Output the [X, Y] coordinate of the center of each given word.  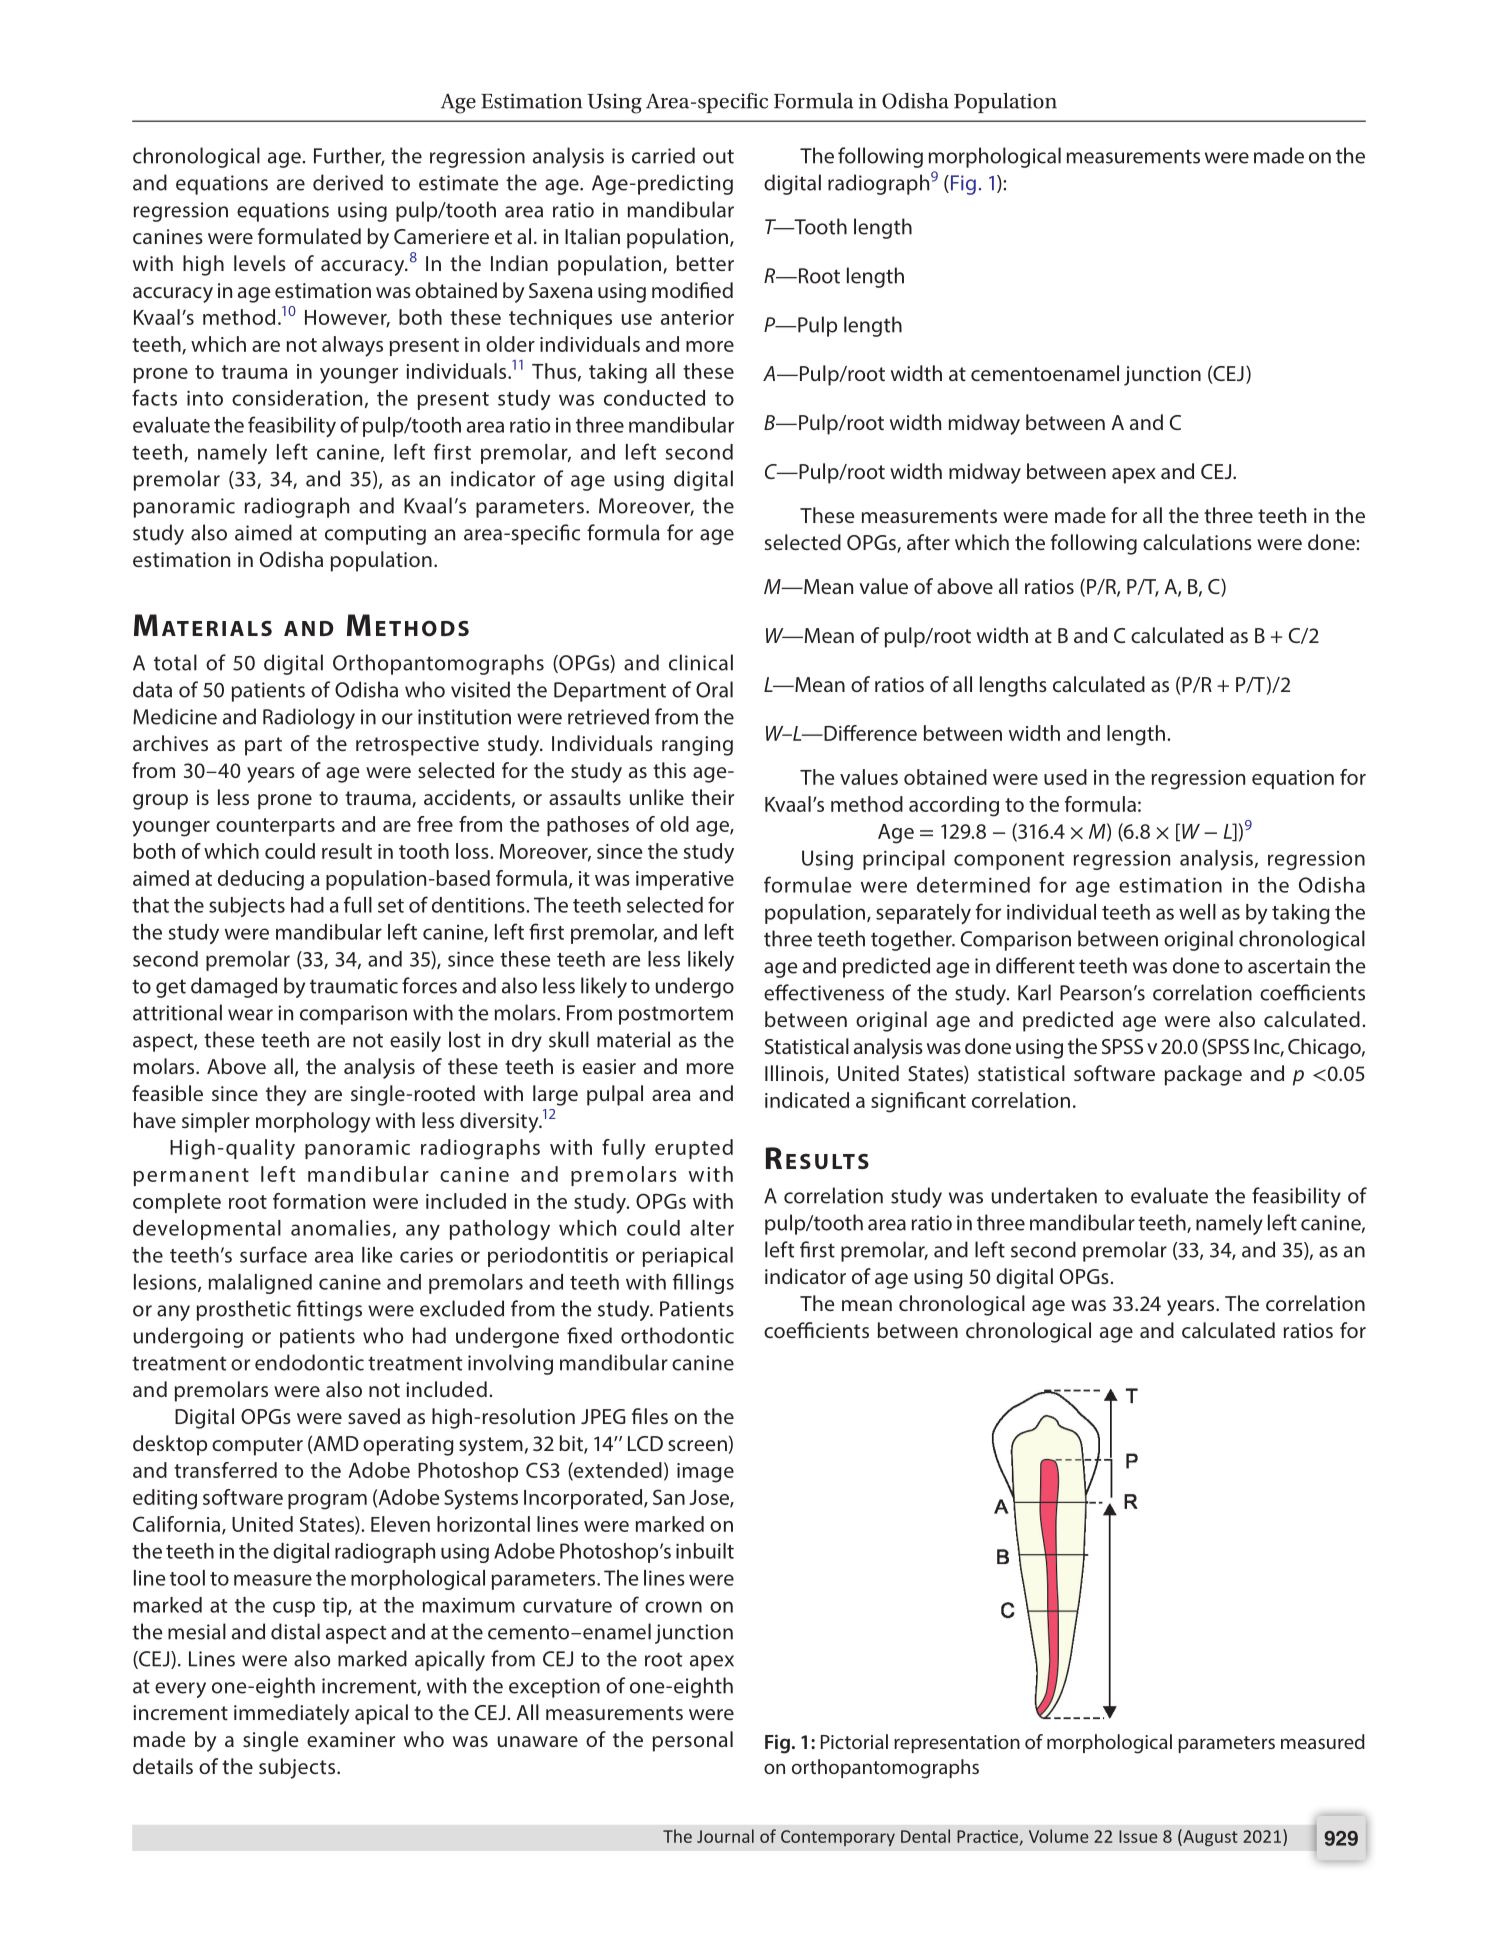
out [718, 156]
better [705, 263]
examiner [351, 1739]
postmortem [676, 1016]
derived [348, 182]
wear [250, 1015]
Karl [1034, 992]
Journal [725, 1836]
